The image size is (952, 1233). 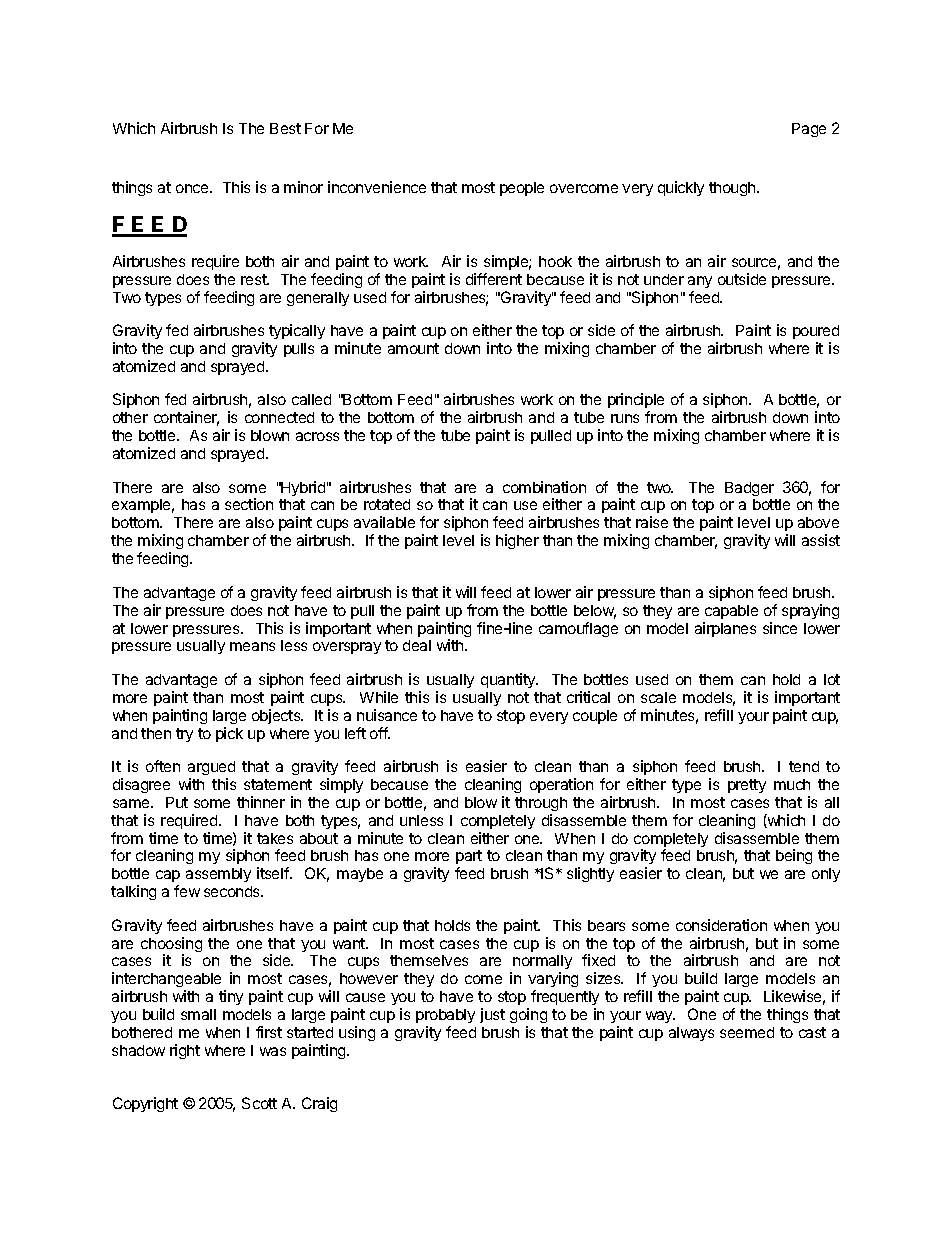 I want to click on typically, so click(x=297, y=331).
